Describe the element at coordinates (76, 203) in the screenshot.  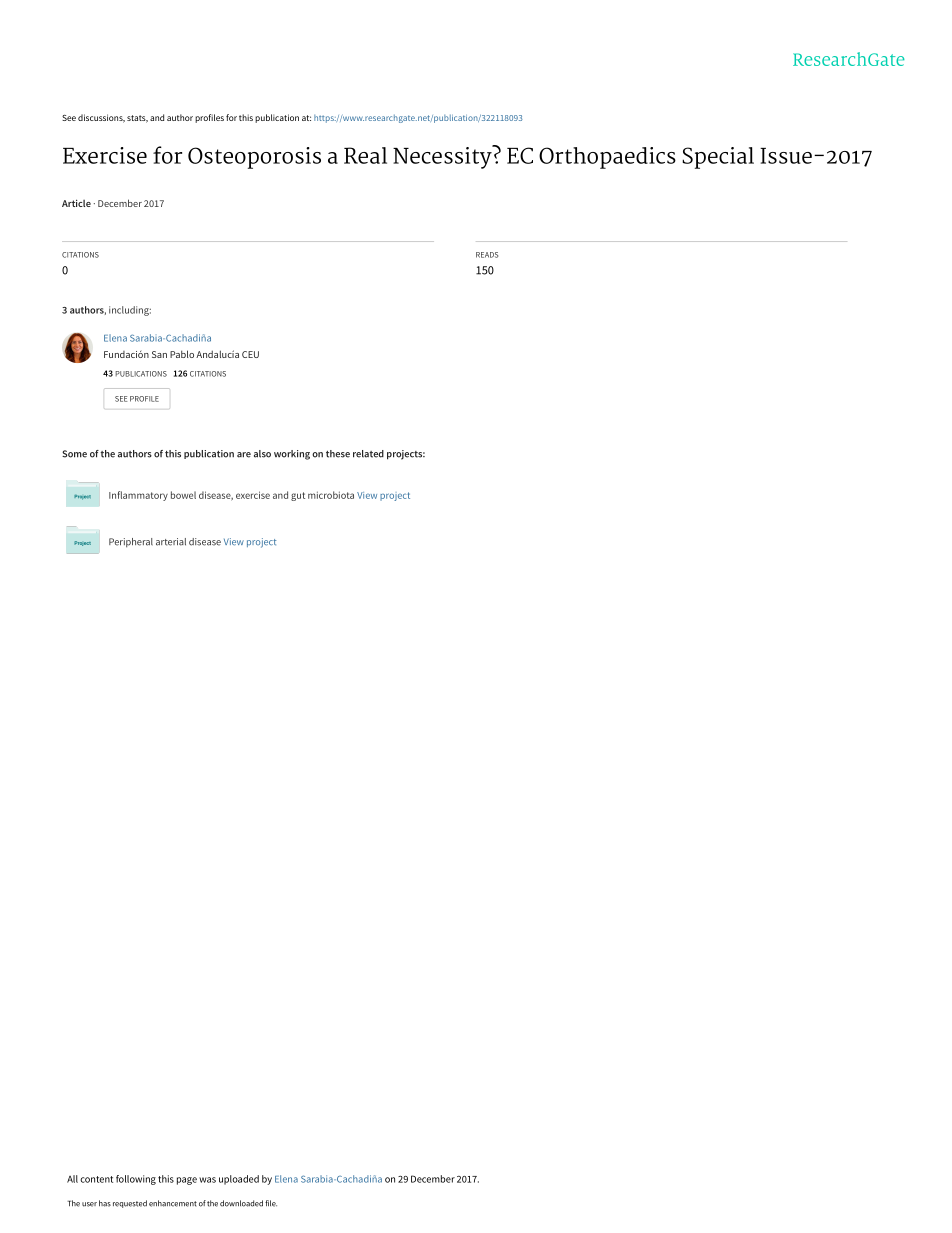
I see `Article` at that location.
